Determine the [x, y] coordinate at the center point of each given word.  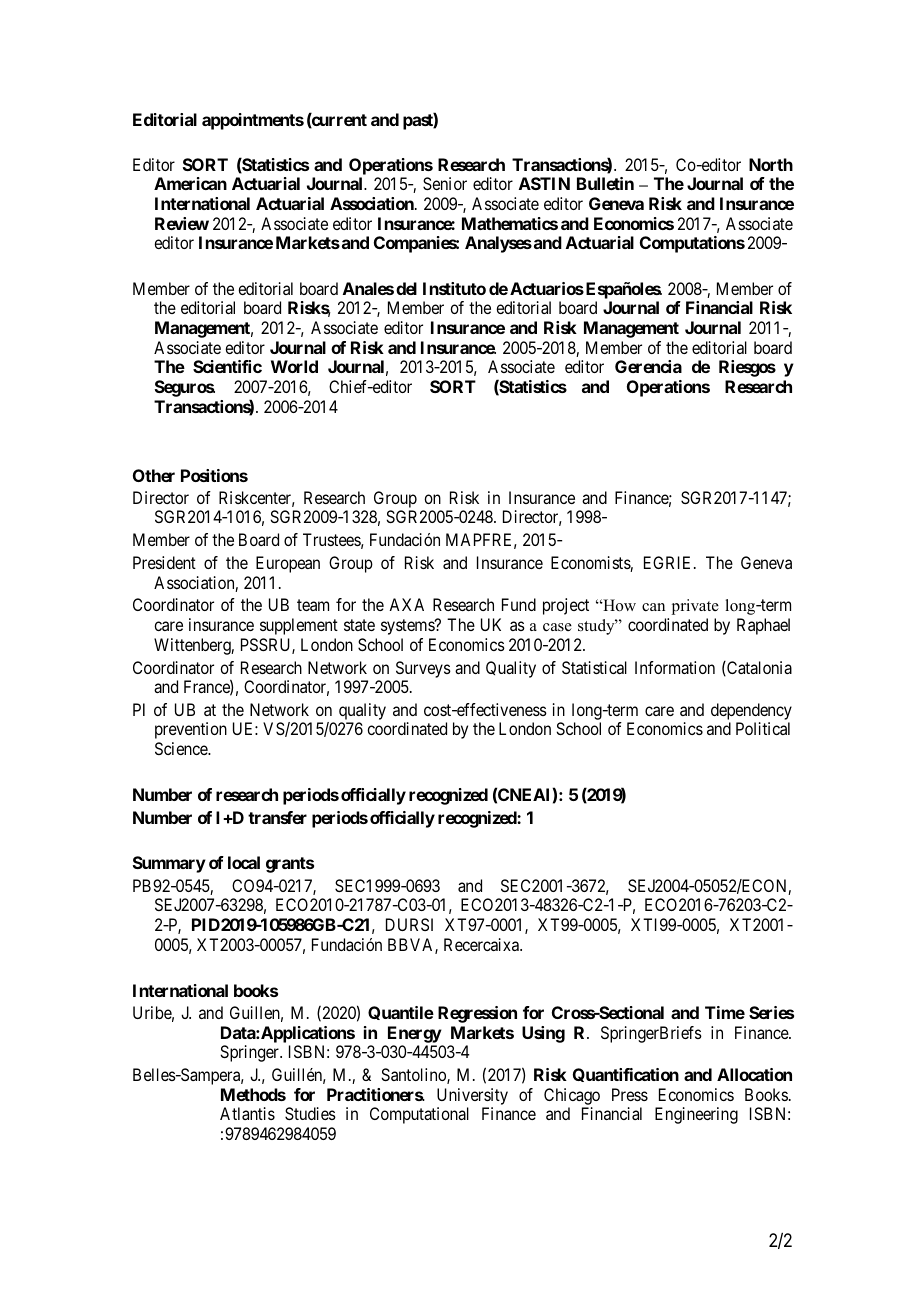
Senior [445, 183]
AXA [406, 604]
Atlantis [247, 1113]
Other [154, 475]
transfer [277, 817]
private [695, 607]
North [771, 164]
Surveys [423, 669]
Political [763, 728]
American [190, 183]
